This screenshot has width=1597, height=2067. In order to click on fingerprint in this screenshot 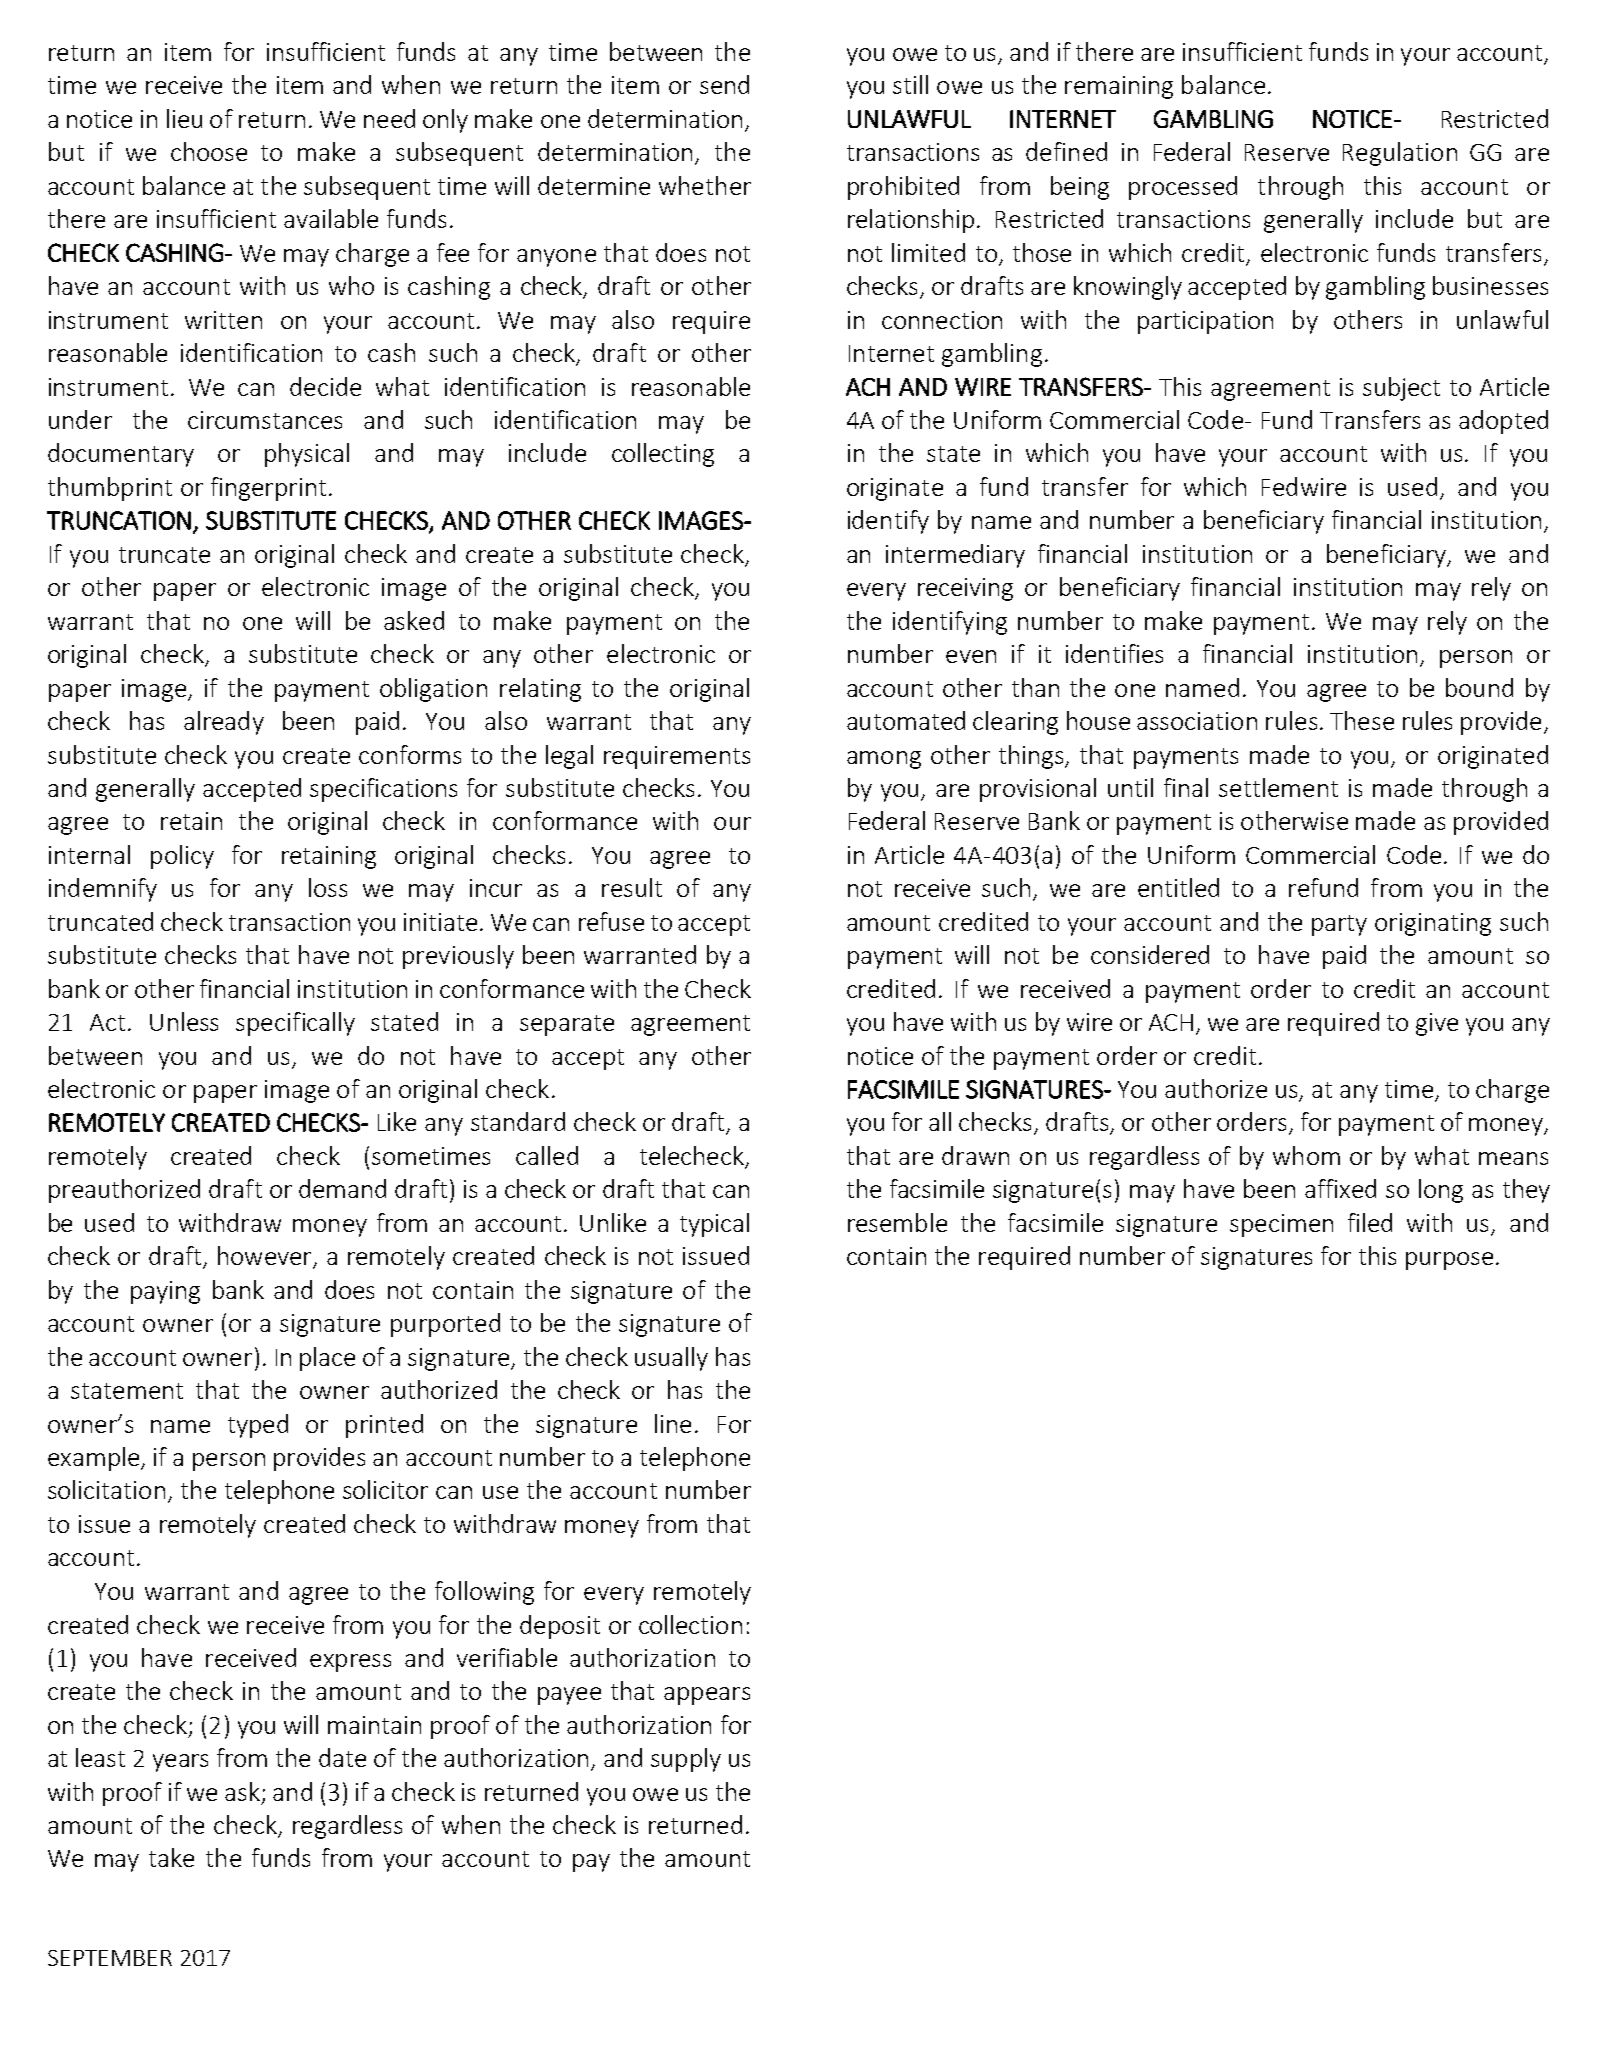, I will do `click(268, 489)`.
